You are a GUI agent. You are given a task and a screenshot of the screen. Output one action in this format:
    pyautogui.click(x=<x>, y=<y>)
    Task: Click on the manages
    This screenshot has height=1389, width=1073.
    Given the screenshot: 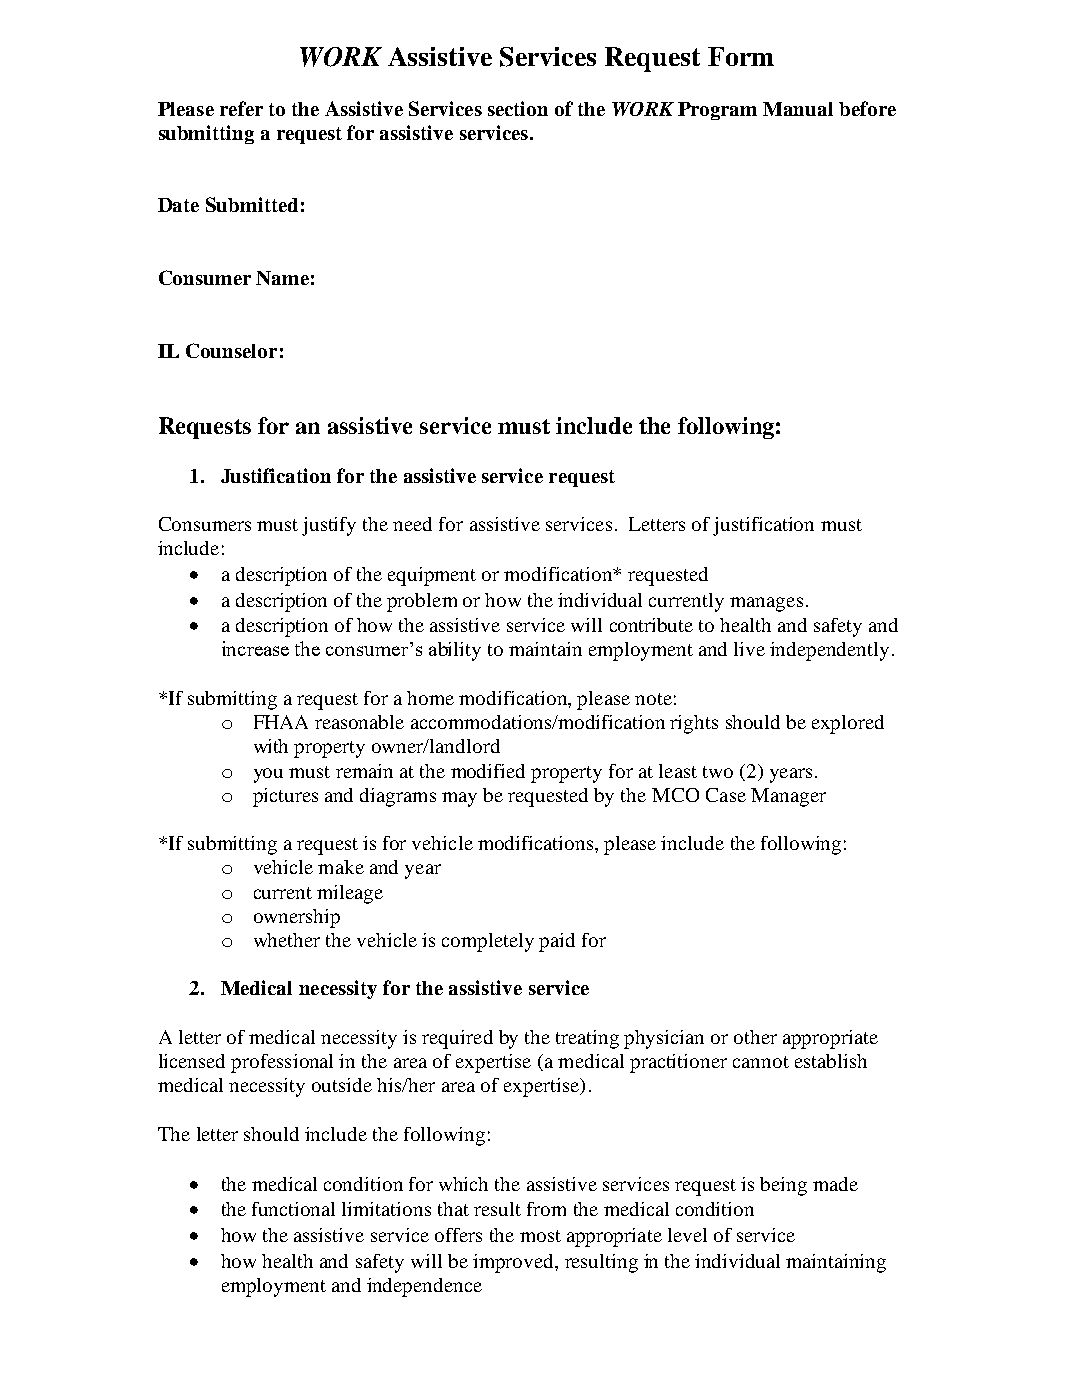 What is the action you would take?
    pyautogui.click(x=766, y=604)
